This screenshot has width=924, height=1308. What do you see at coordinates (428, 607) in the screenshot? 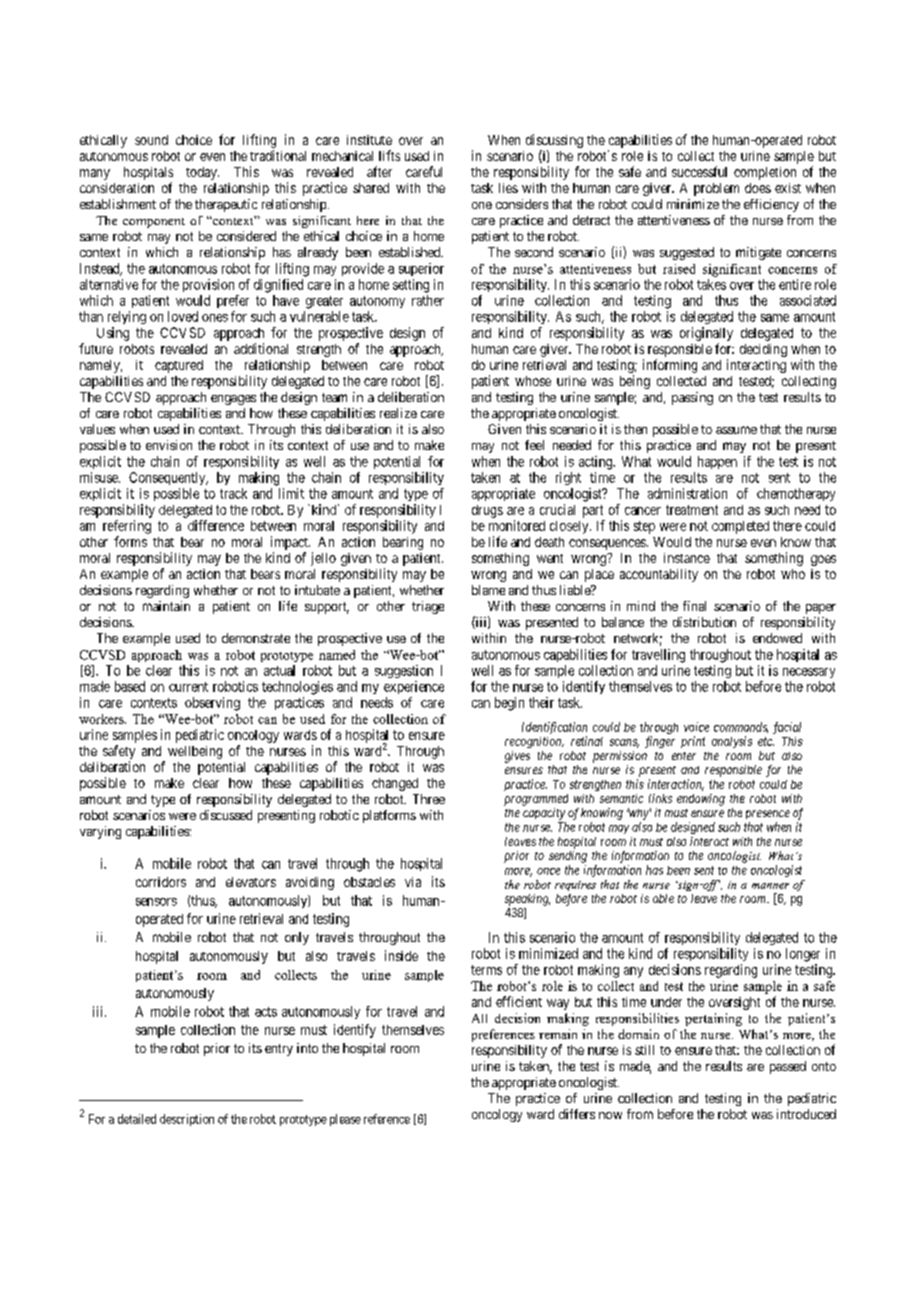
I see `triage` at bounding box center [428, 607].
